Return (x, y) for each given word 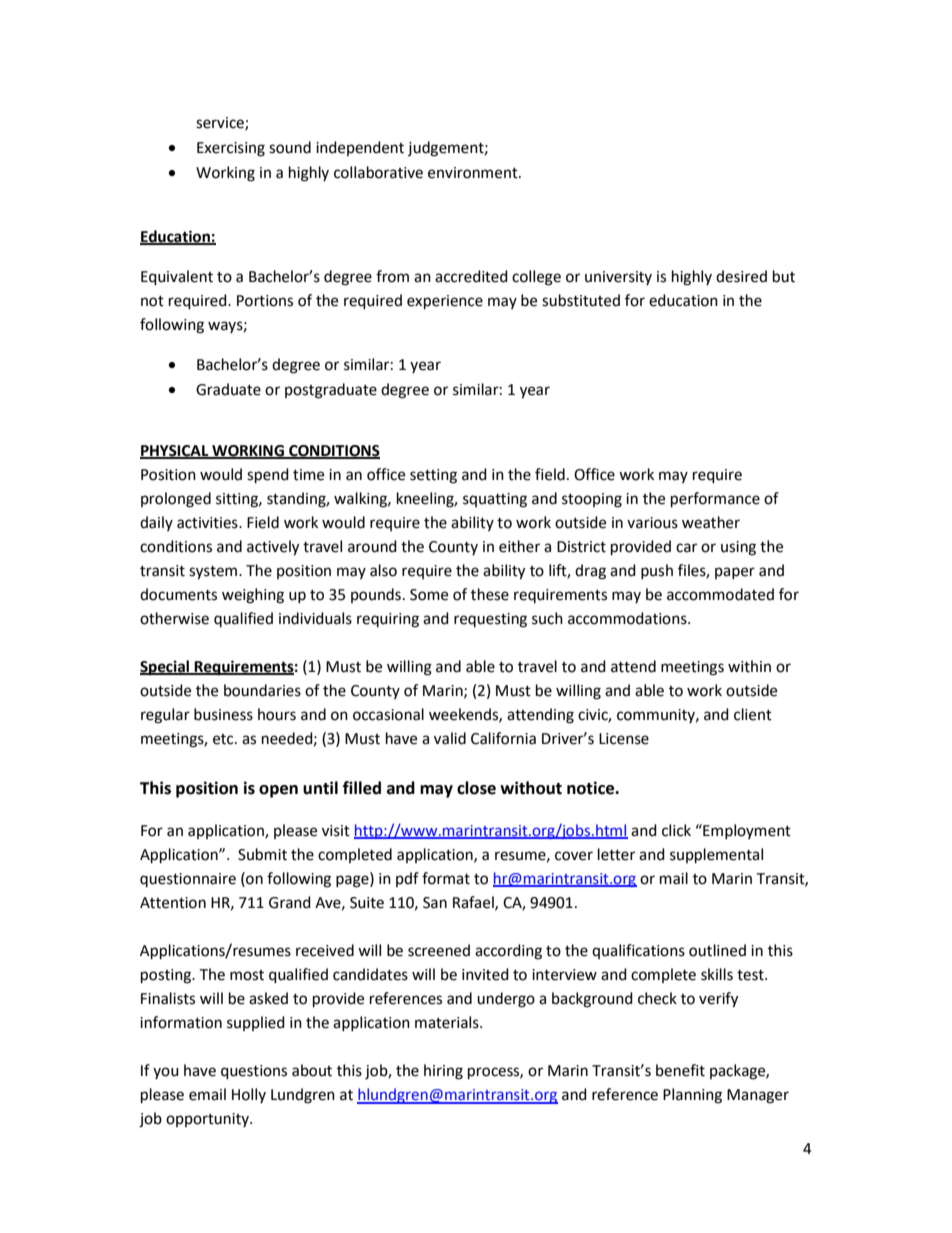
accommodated (720, 594)
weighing (253, 596)
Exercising (231, 149)
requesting (490, 620)
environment (474, 173)
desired (741, 276)
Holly (249, 1095)
